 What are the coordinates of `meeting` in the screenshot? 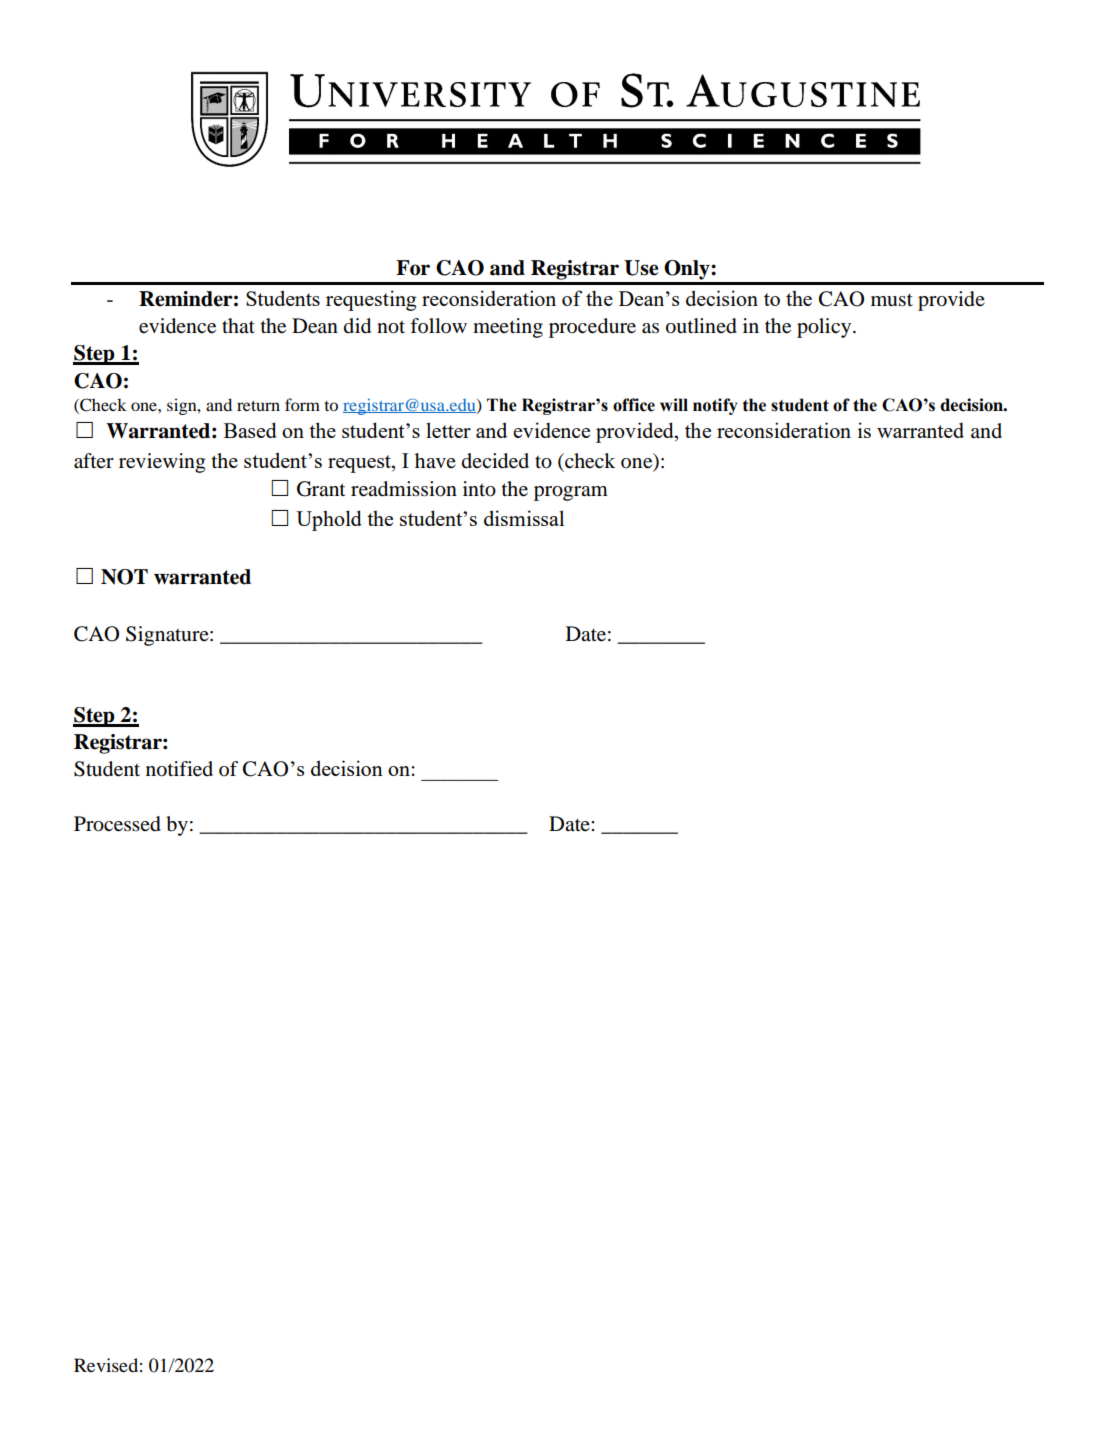 It's located at (508, 328).
